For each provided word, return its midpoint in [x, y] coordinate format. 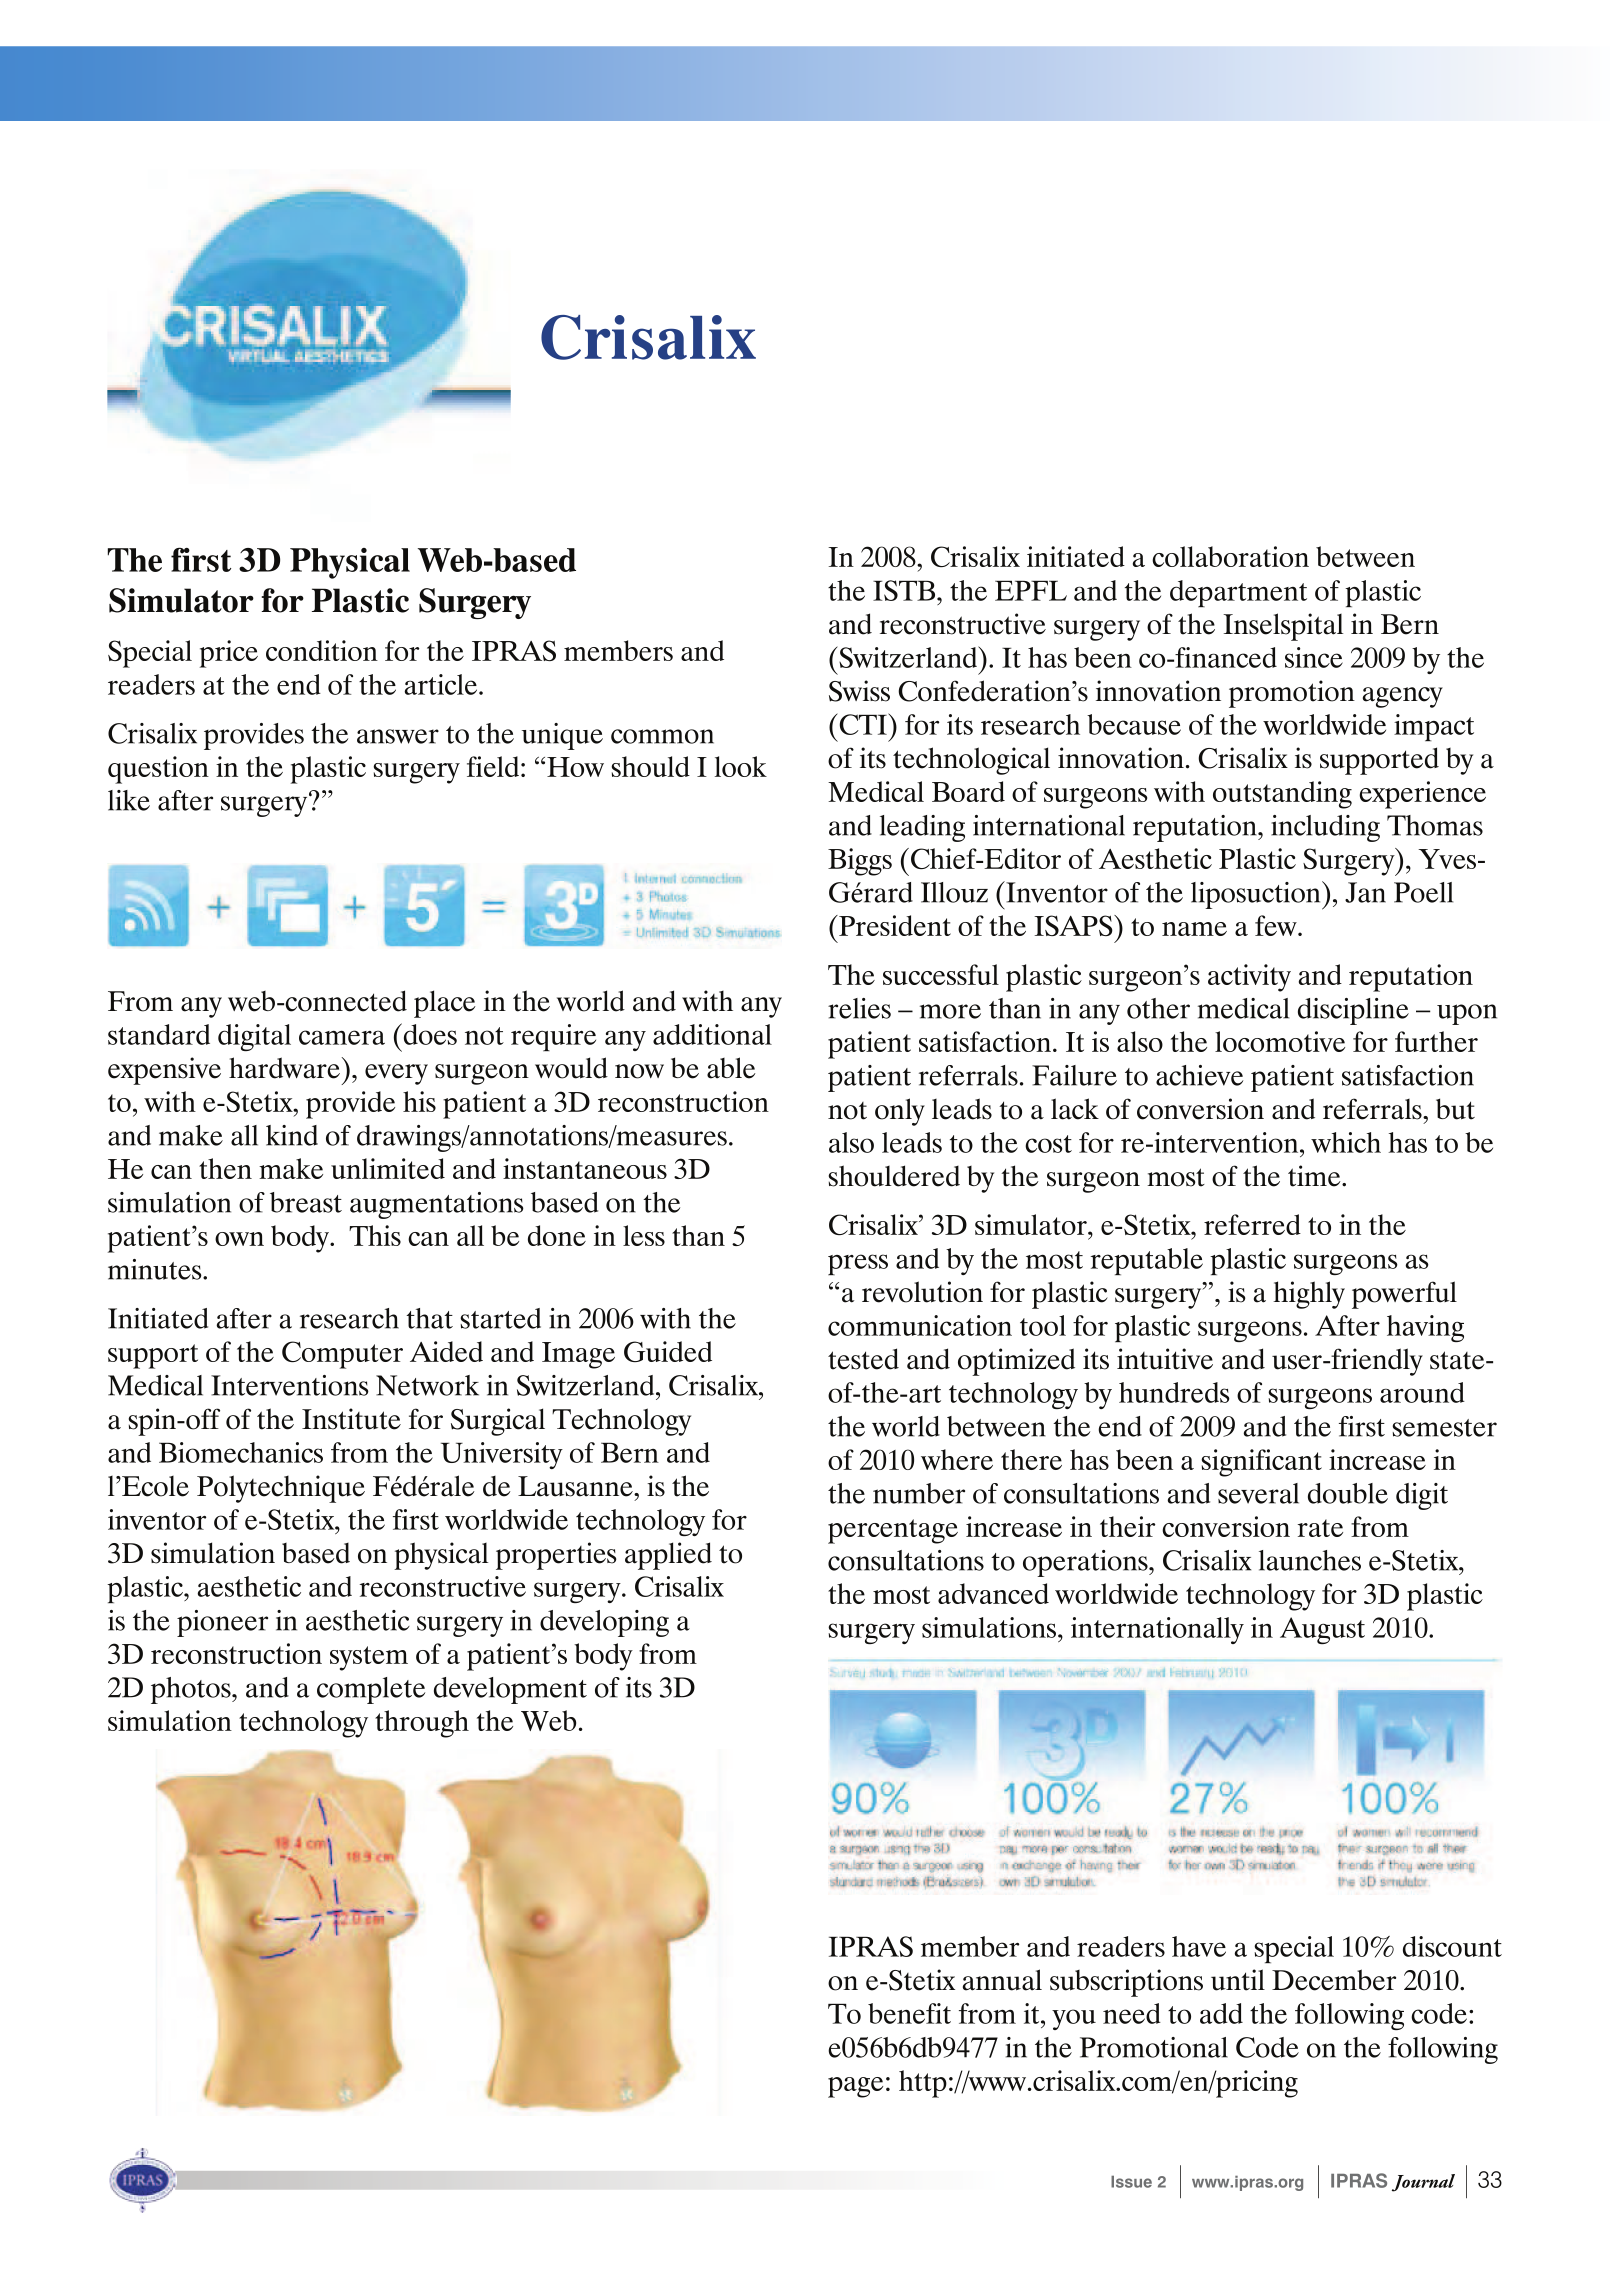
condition [322, 650]
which [1346, 1142]
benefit [909, 2013]
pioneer [222, 1623]
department [1238, 593]
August [1322, 1630]
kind [292, 1135]
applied [668, 1556]
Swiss [859, 691]
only [900, 1112]
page [855, 2087]
